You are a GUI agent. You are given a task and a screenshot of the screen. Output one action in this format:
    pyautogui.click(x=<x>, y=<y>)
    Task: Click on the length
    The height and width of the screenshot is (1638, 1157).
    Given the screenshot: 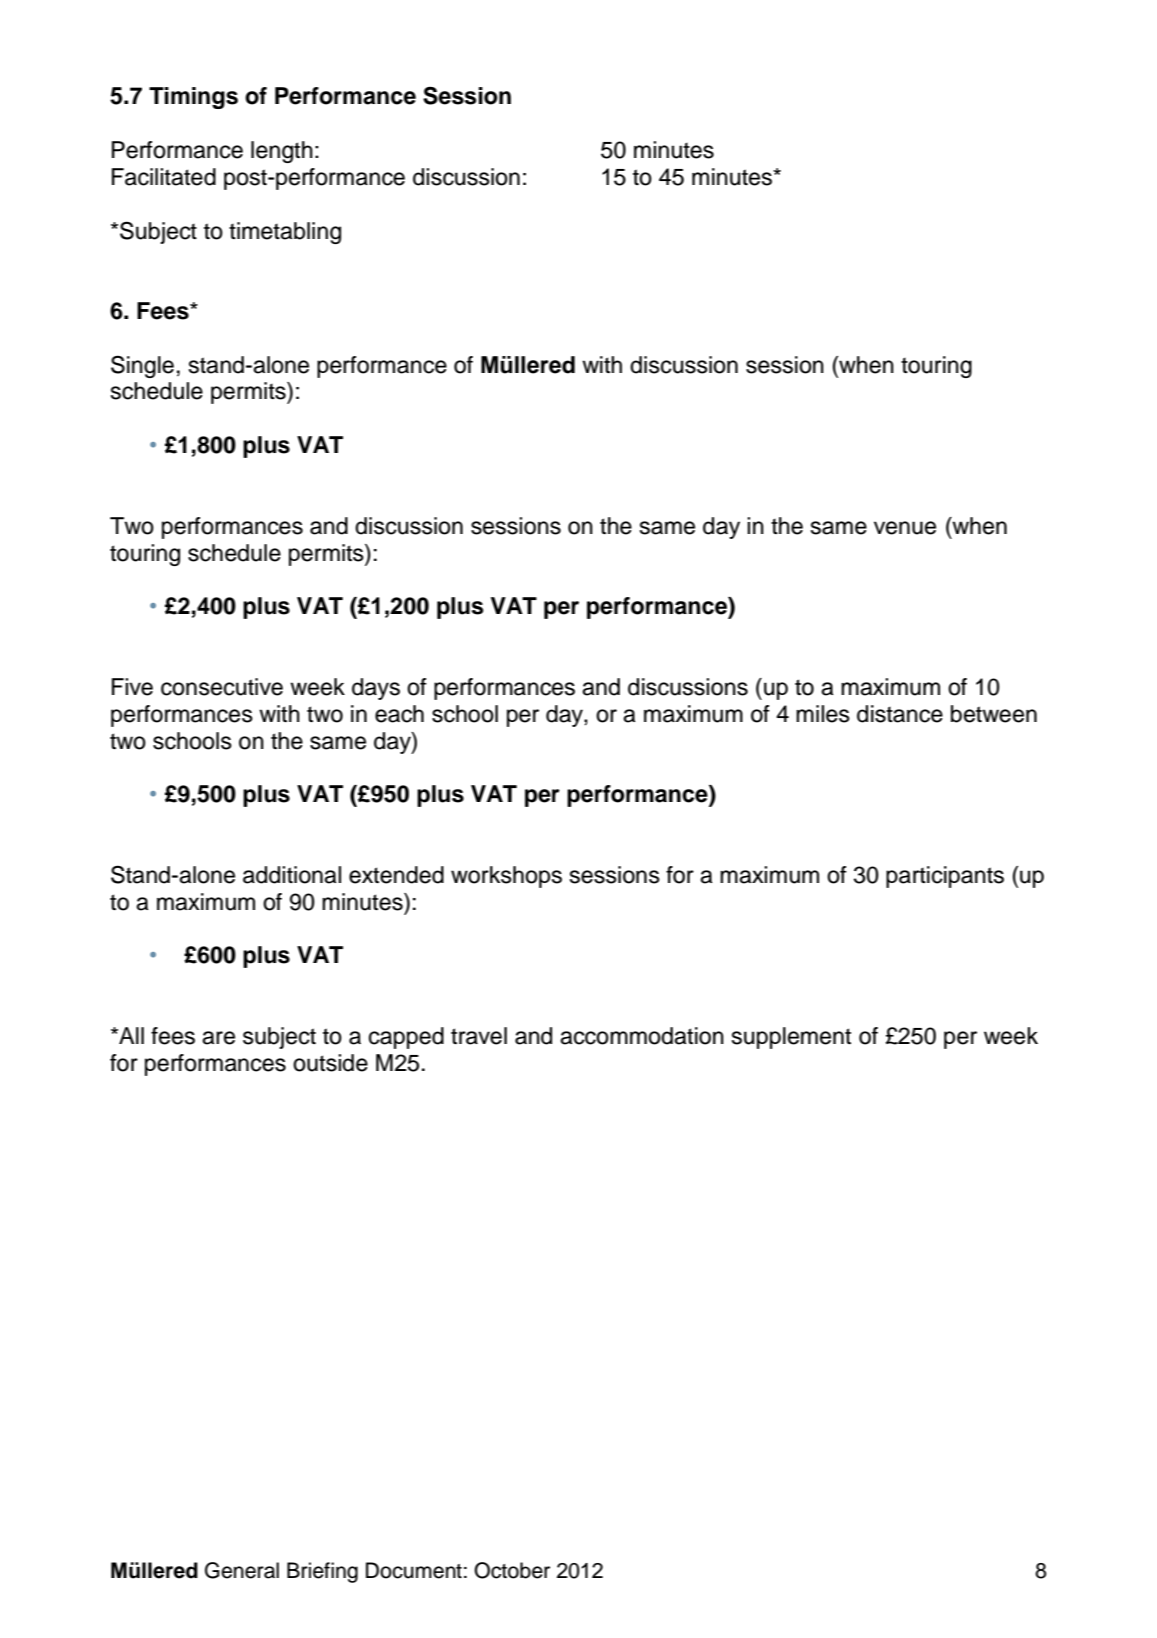 What is the action you would take?
    pyautogui.click(x=282, y=152)
